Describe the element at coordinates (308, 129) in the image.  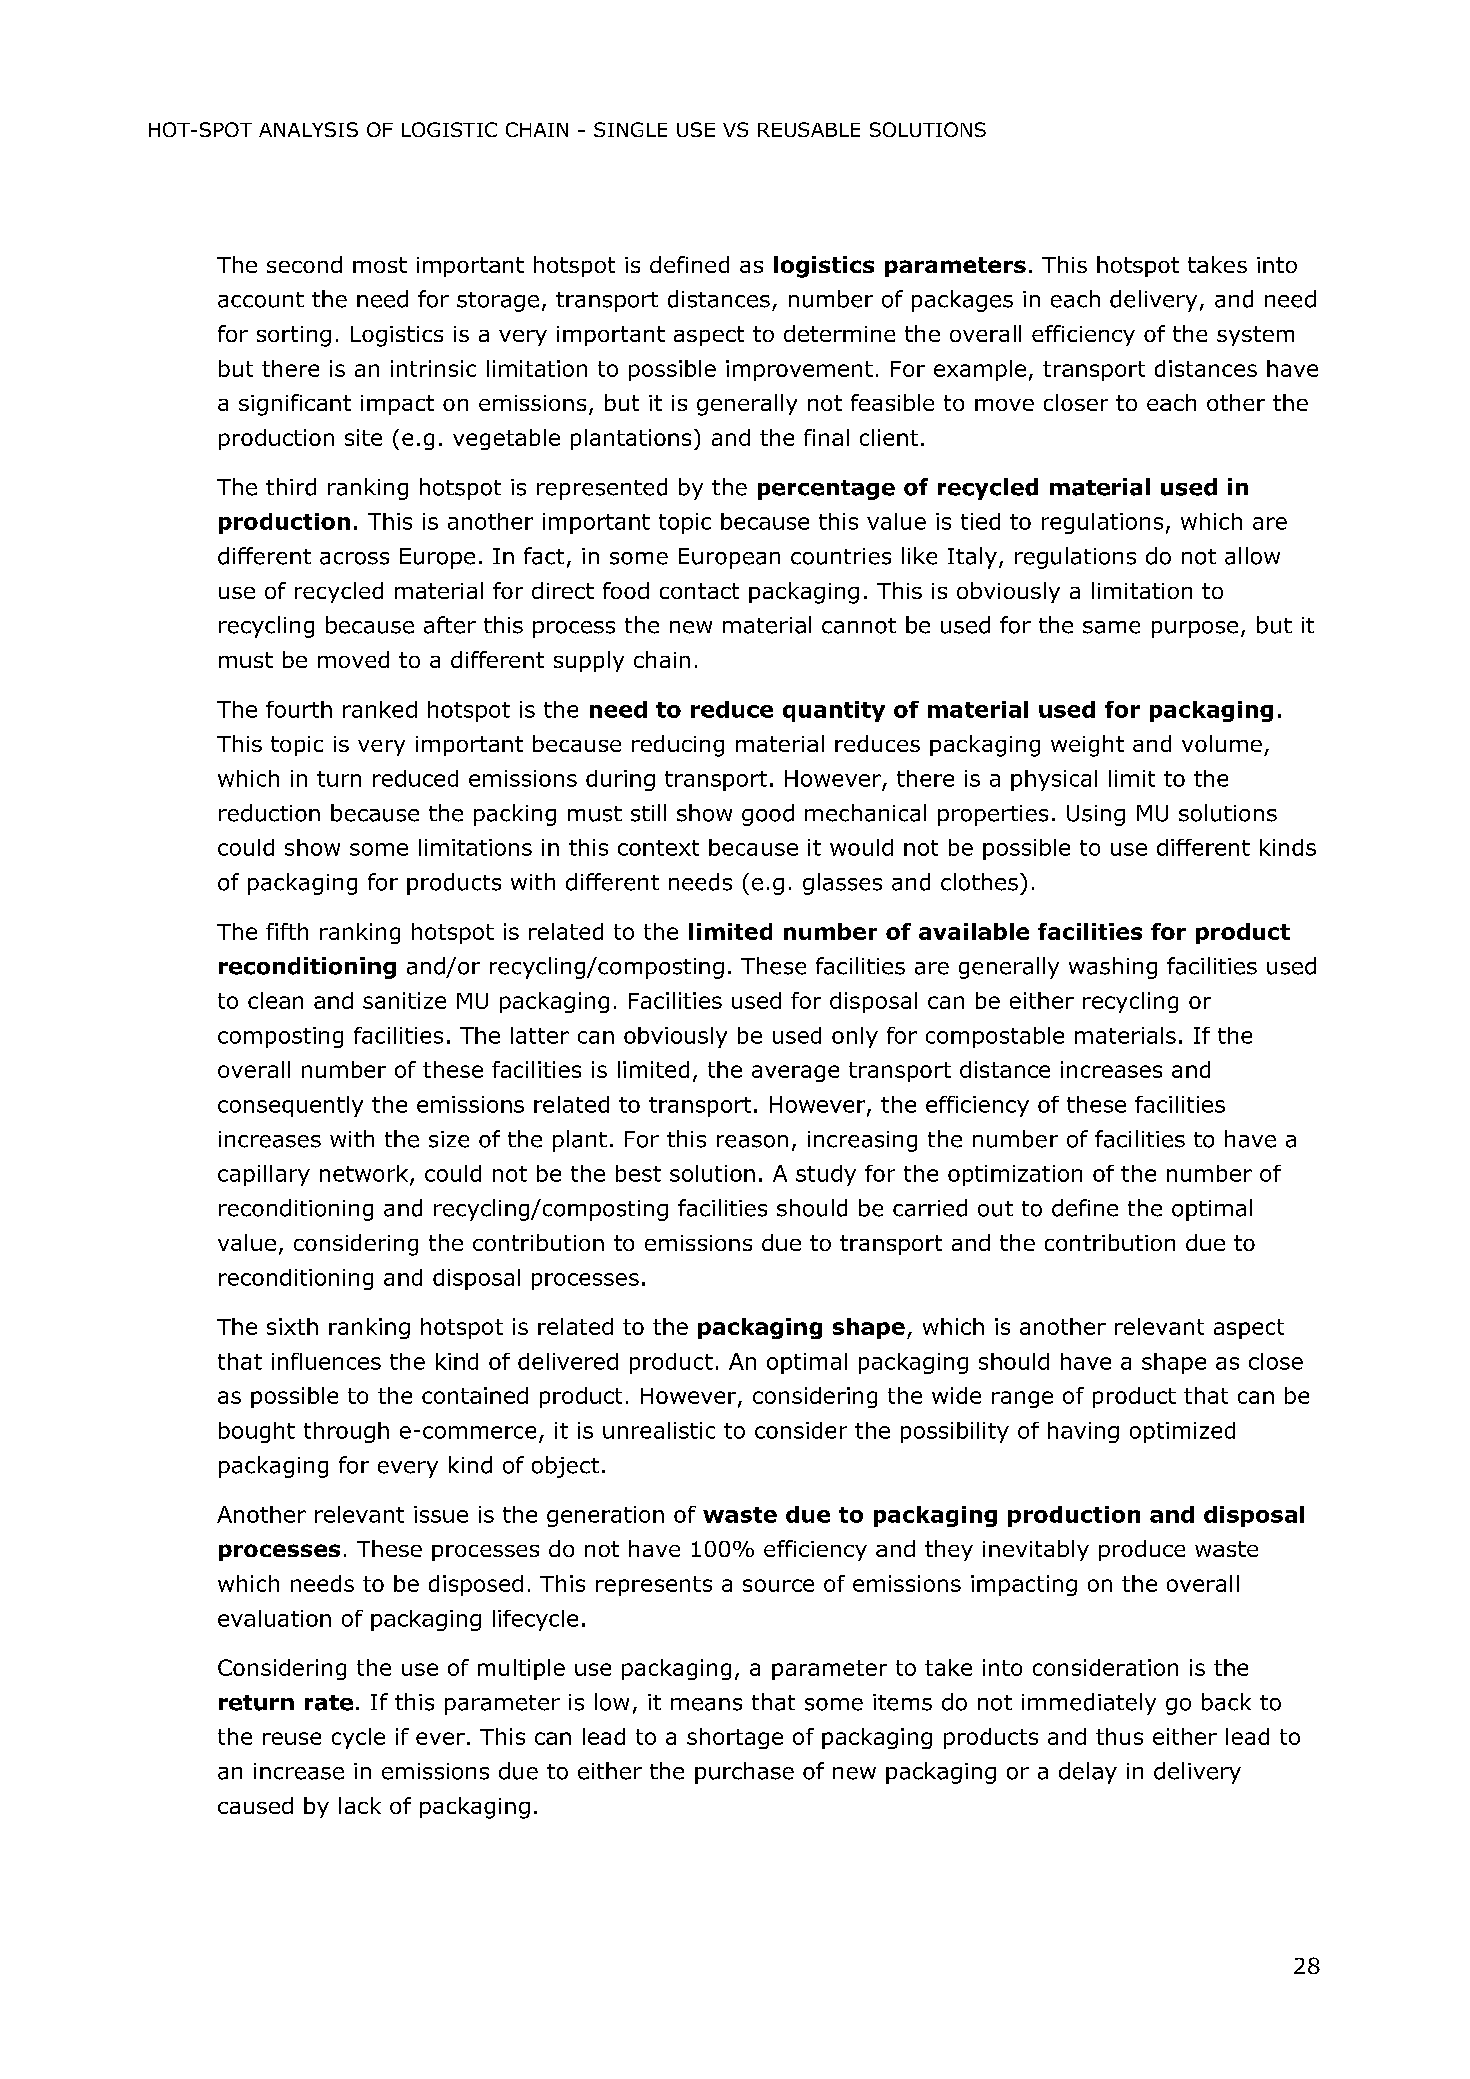
I see `ANALYSIS` at that location.
